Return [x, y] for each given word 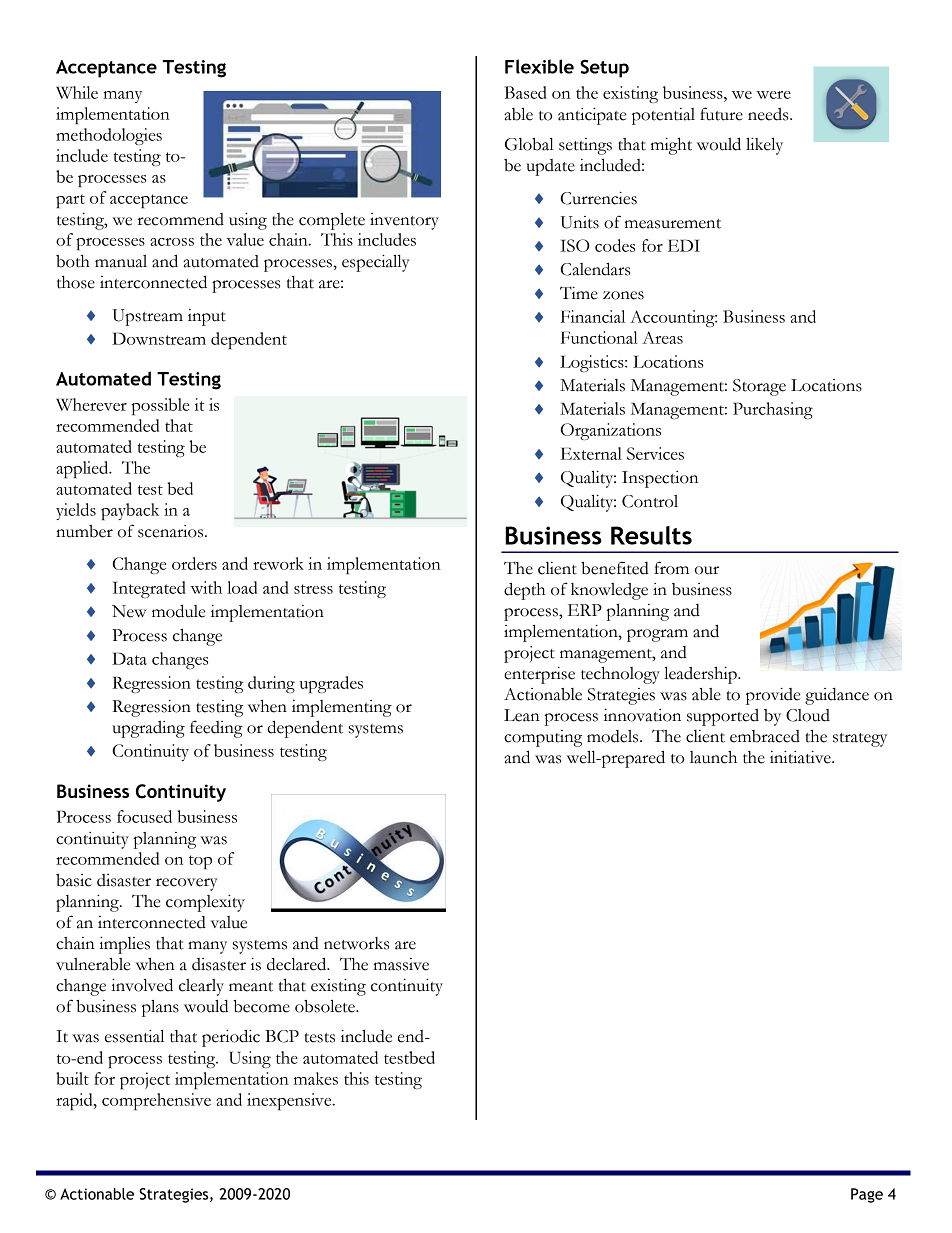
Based [526, 92]
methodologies [109, 136]
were [773, 95]
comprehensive [156, 1101]
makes [316, 1078]
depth [524, 591]
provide [773, 696]
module [178, 611]
